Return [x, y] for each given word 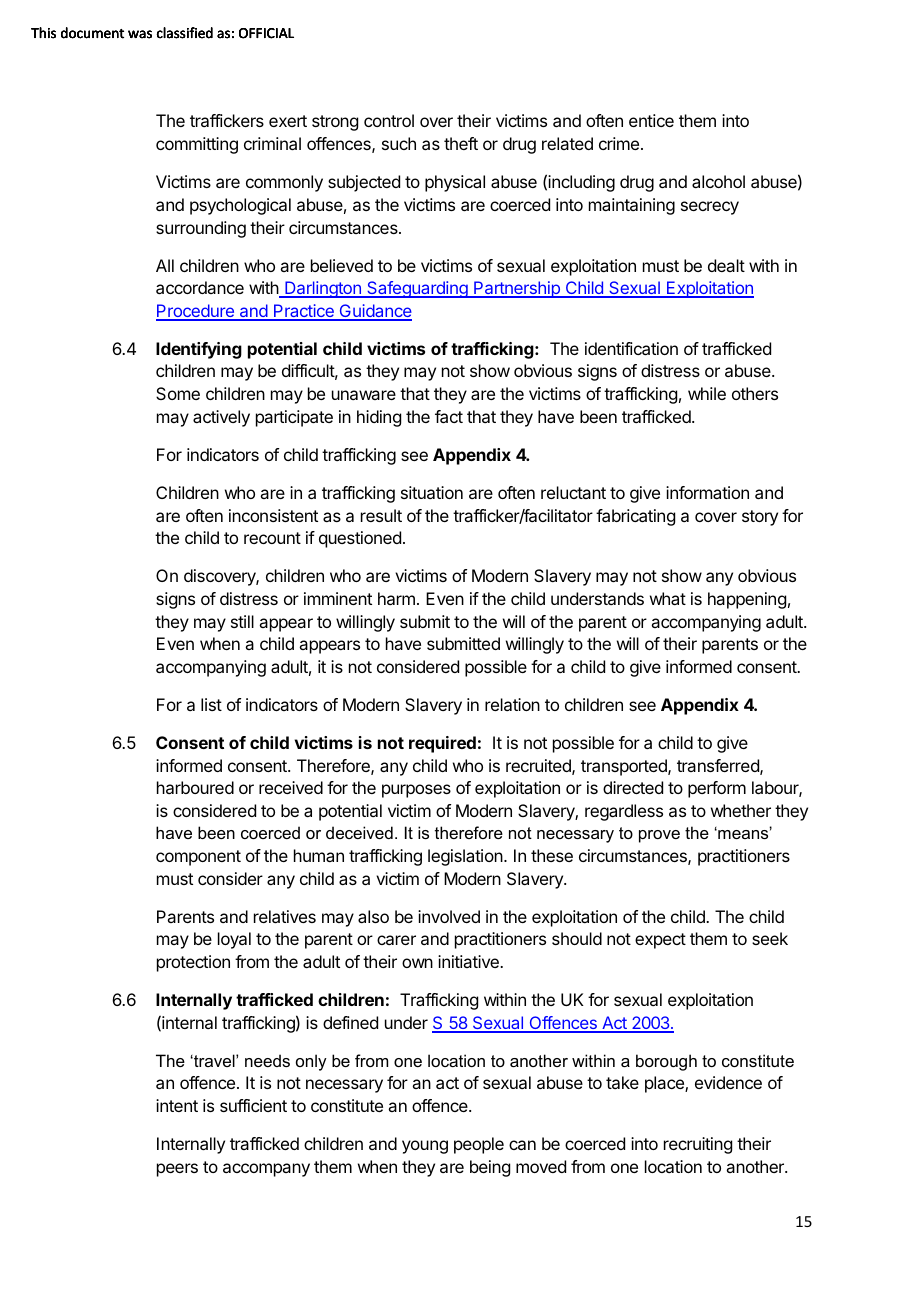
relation [512, 704]
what [668, 598]
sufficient [253, 1105]
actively [221, 418]
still [242, 621]
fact [449, 416]
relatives [285, 916]
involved [449, 916]
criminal [272, 143]
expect [660, 941]
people [479, 1145]
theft [461, 143]
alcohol [718, 181]
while [707, 393]
